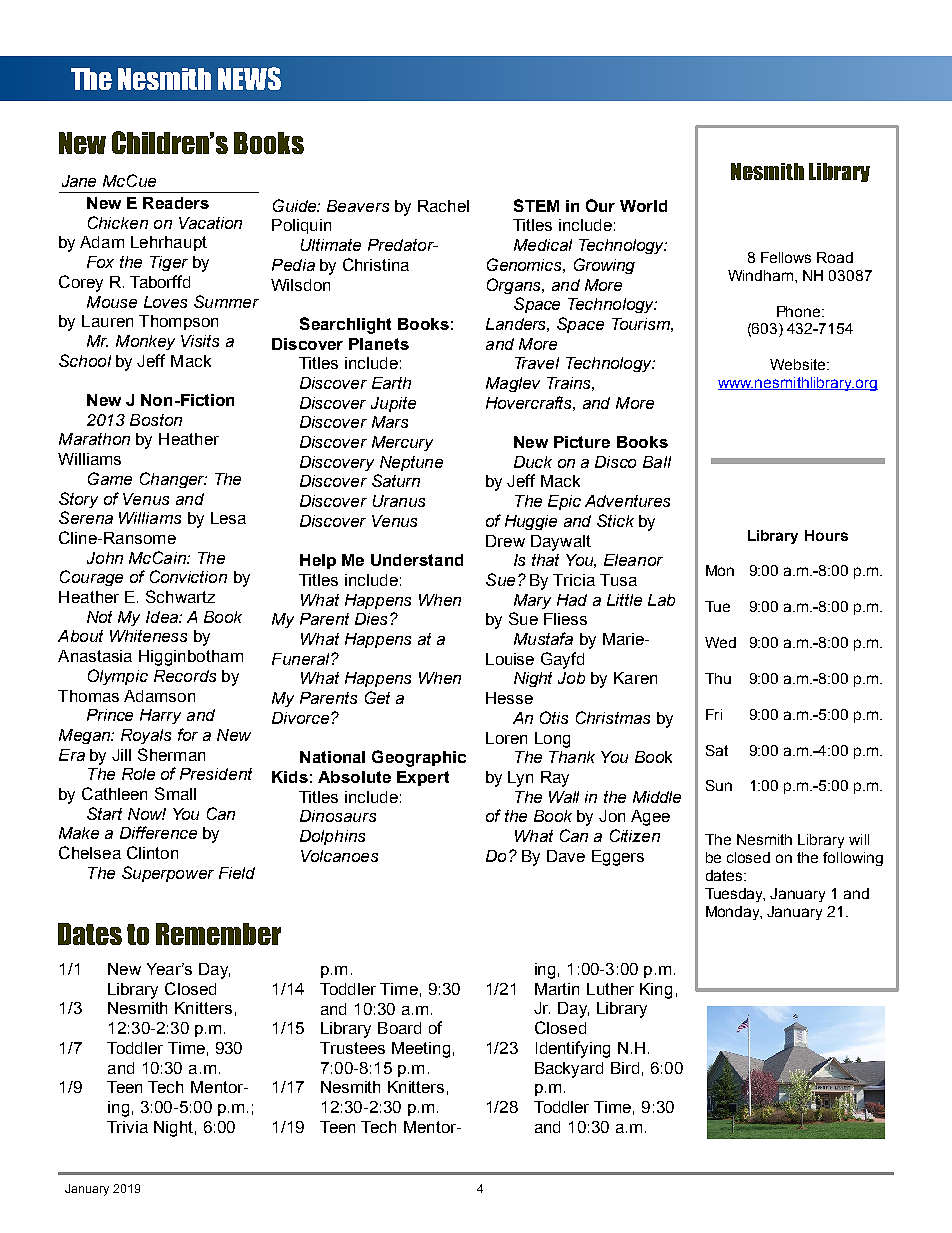 Image resolution: width=952 pixels, height=1233 pixels. I want to click on Rachel, so click(443, 206).
